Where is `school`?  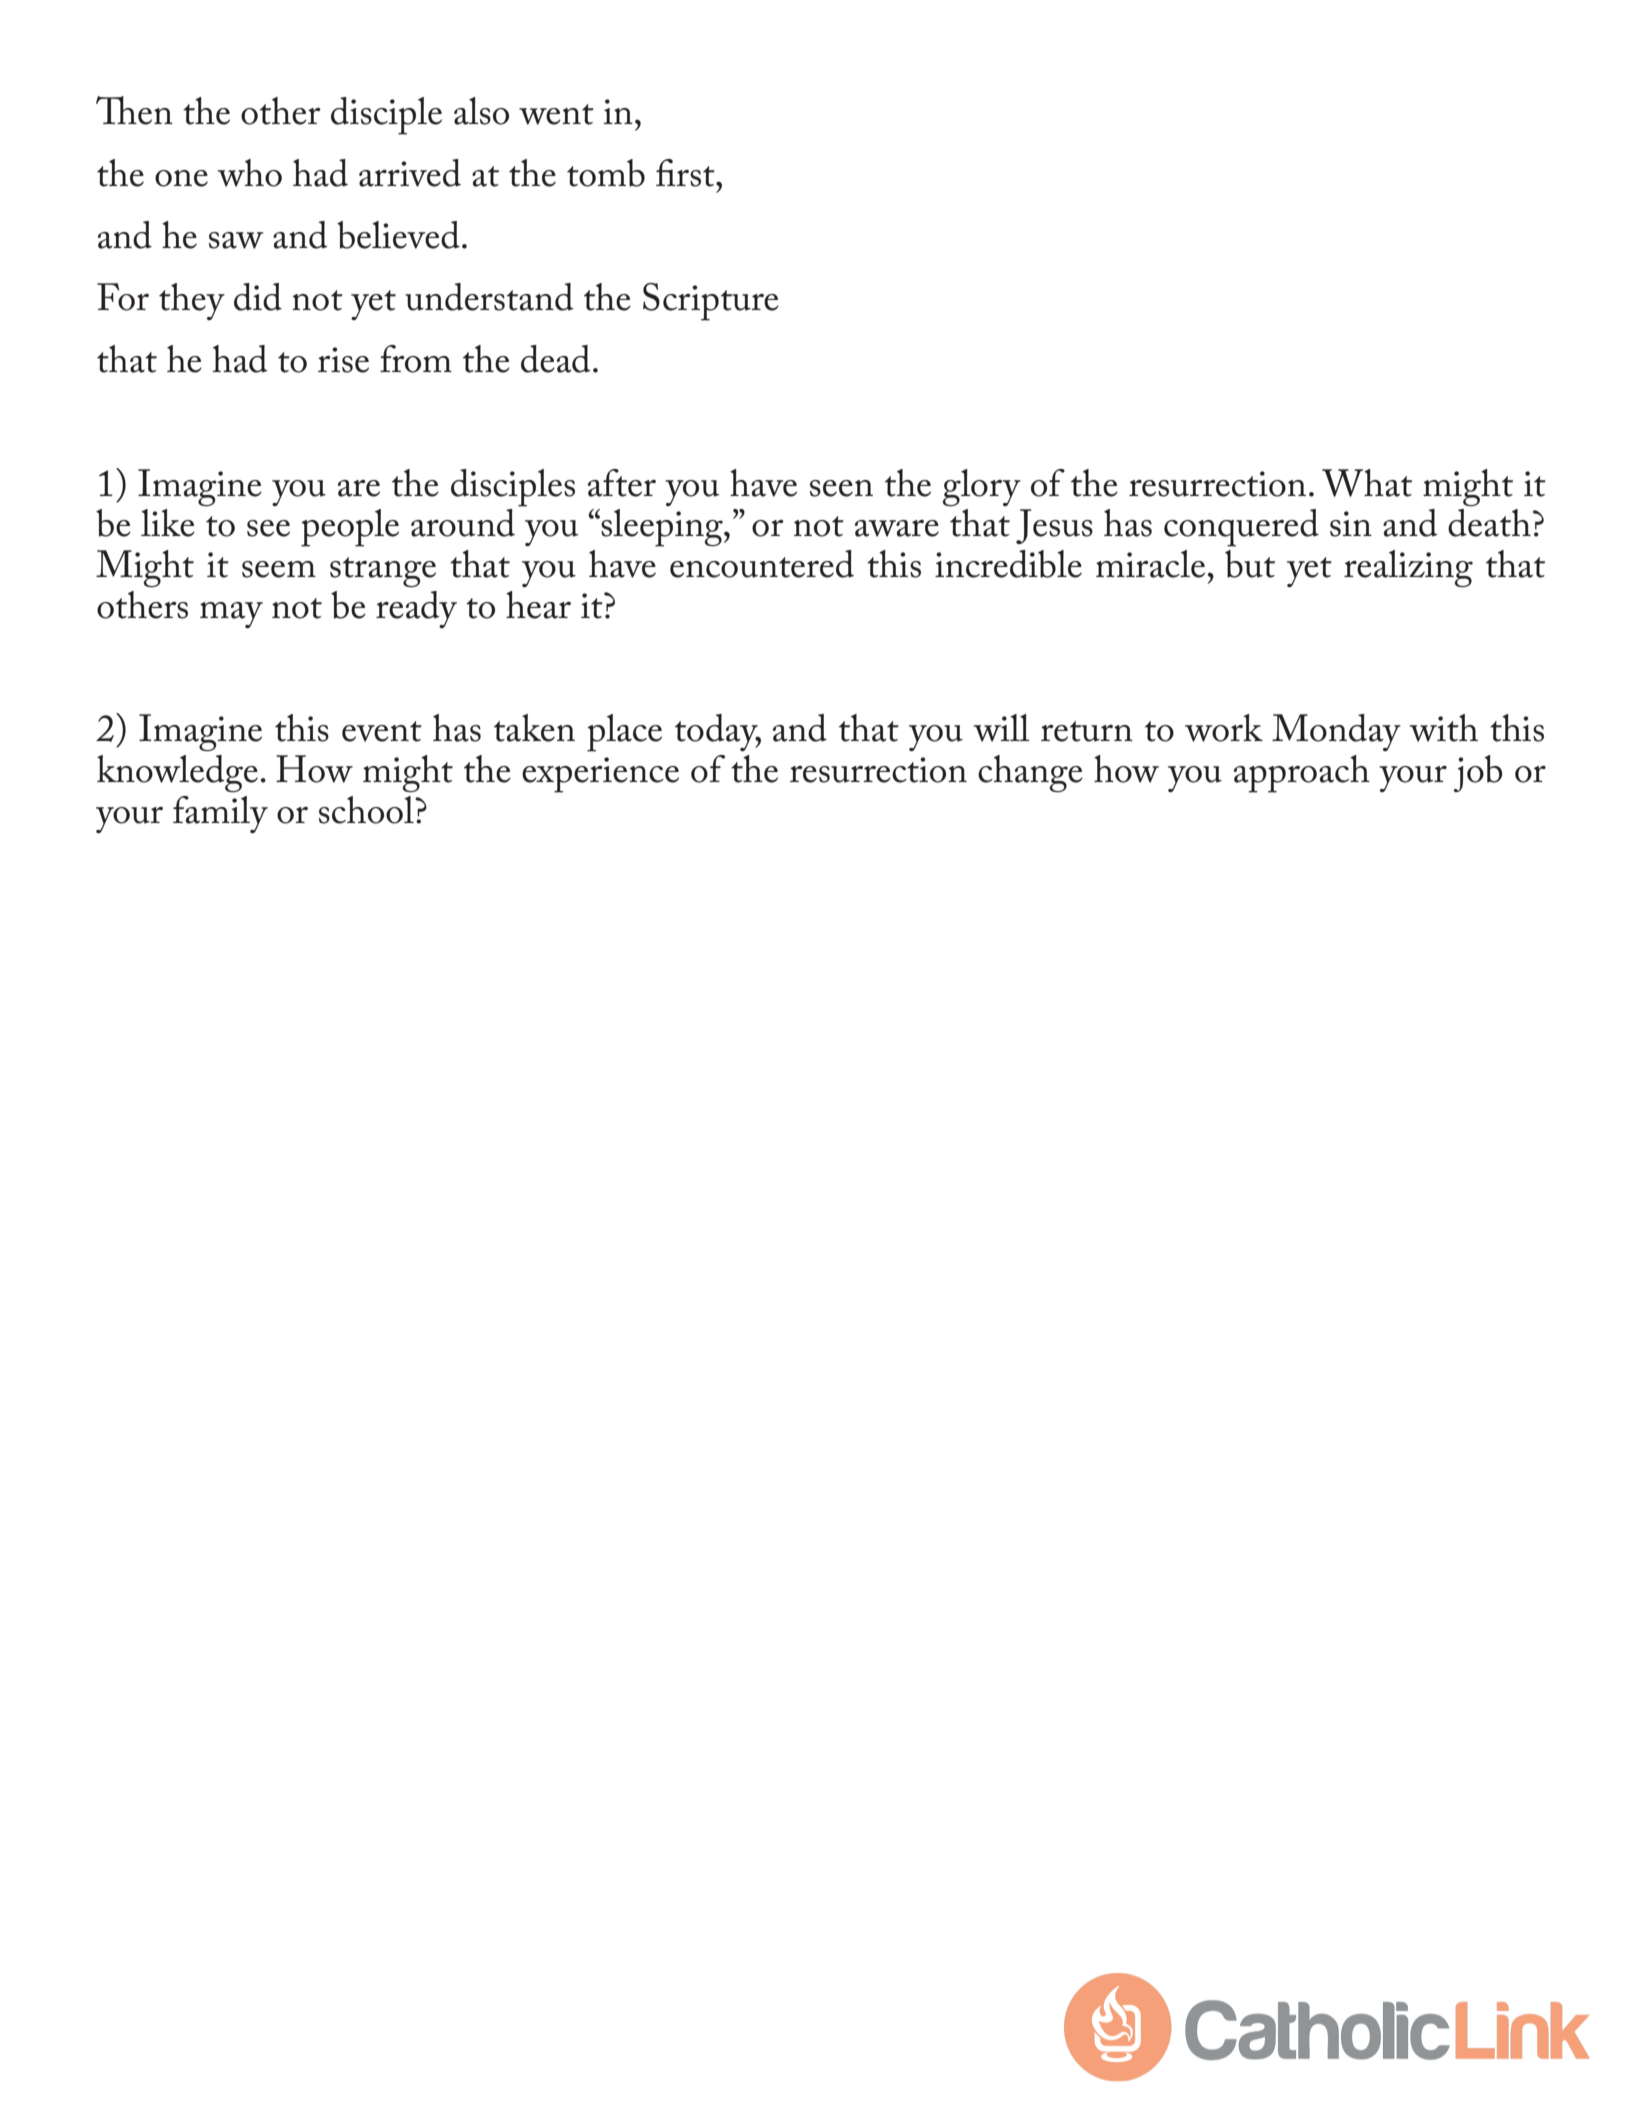 school is located at coordinates (367, 810).
